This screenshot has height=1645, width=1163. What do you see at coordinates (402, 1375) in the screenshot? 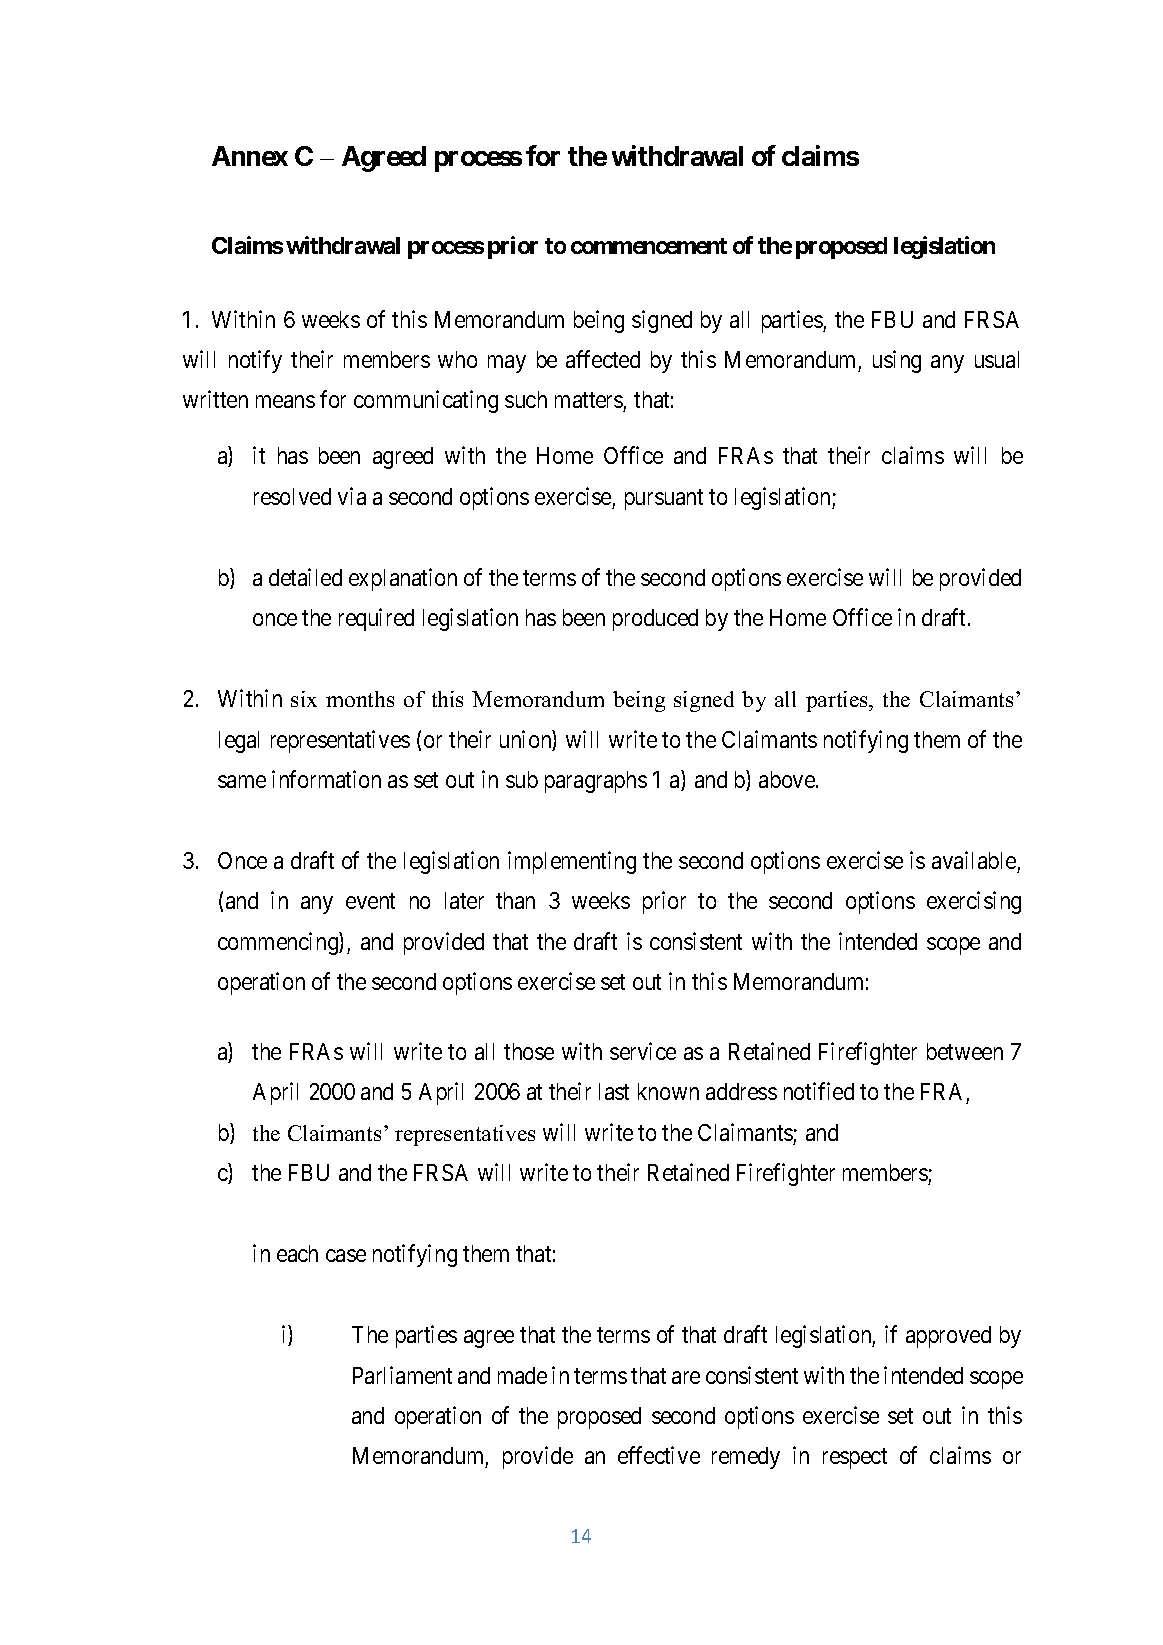
I see `Parliament` at bounding box center [402, 1375].
